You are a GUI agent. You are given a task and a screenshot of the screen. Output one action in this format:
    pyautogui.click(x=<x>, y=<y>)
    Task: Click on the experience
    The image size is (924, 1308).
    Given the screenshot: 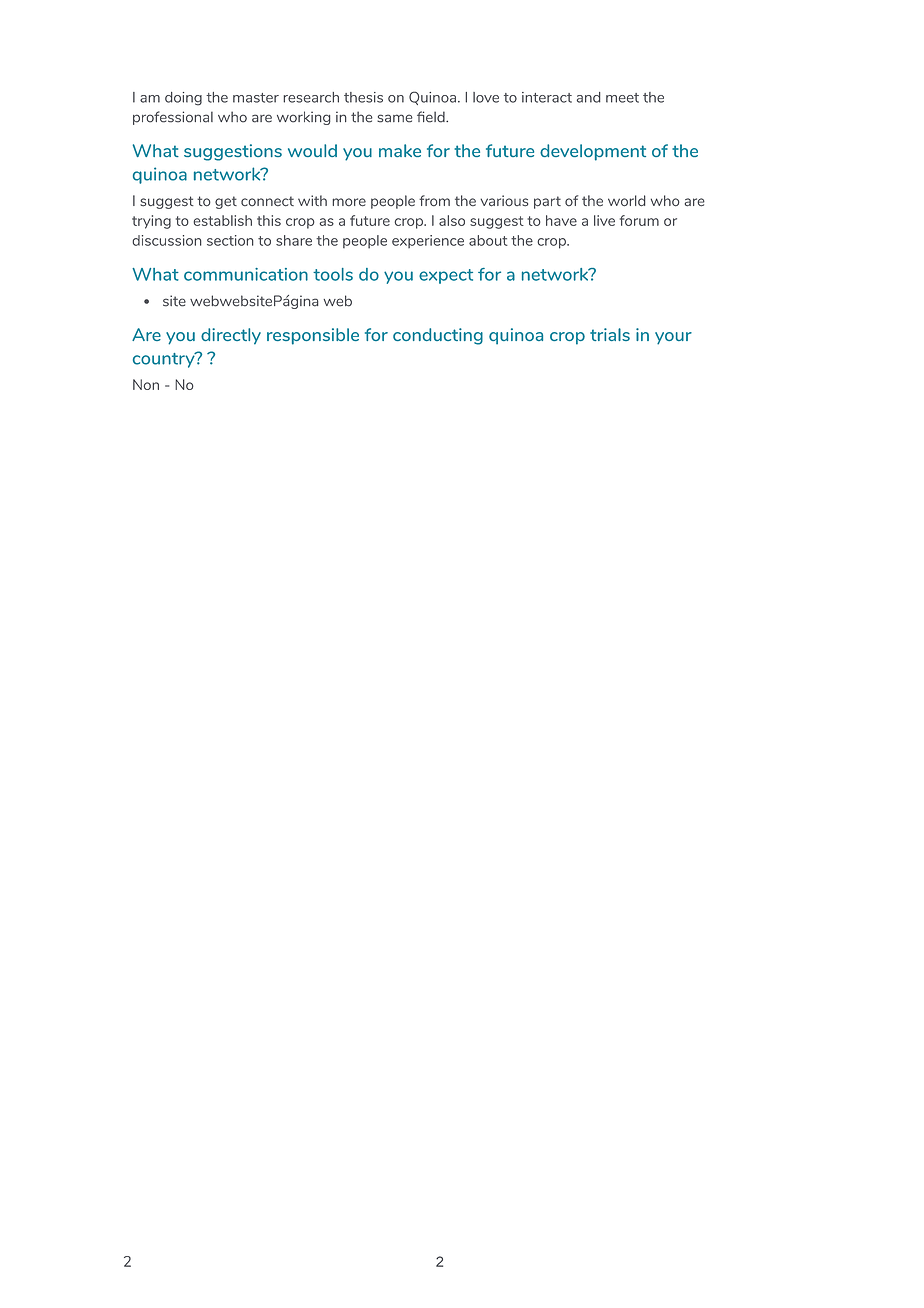 What is the action you would take?
    pyautogui.click(x=428, y=241)
